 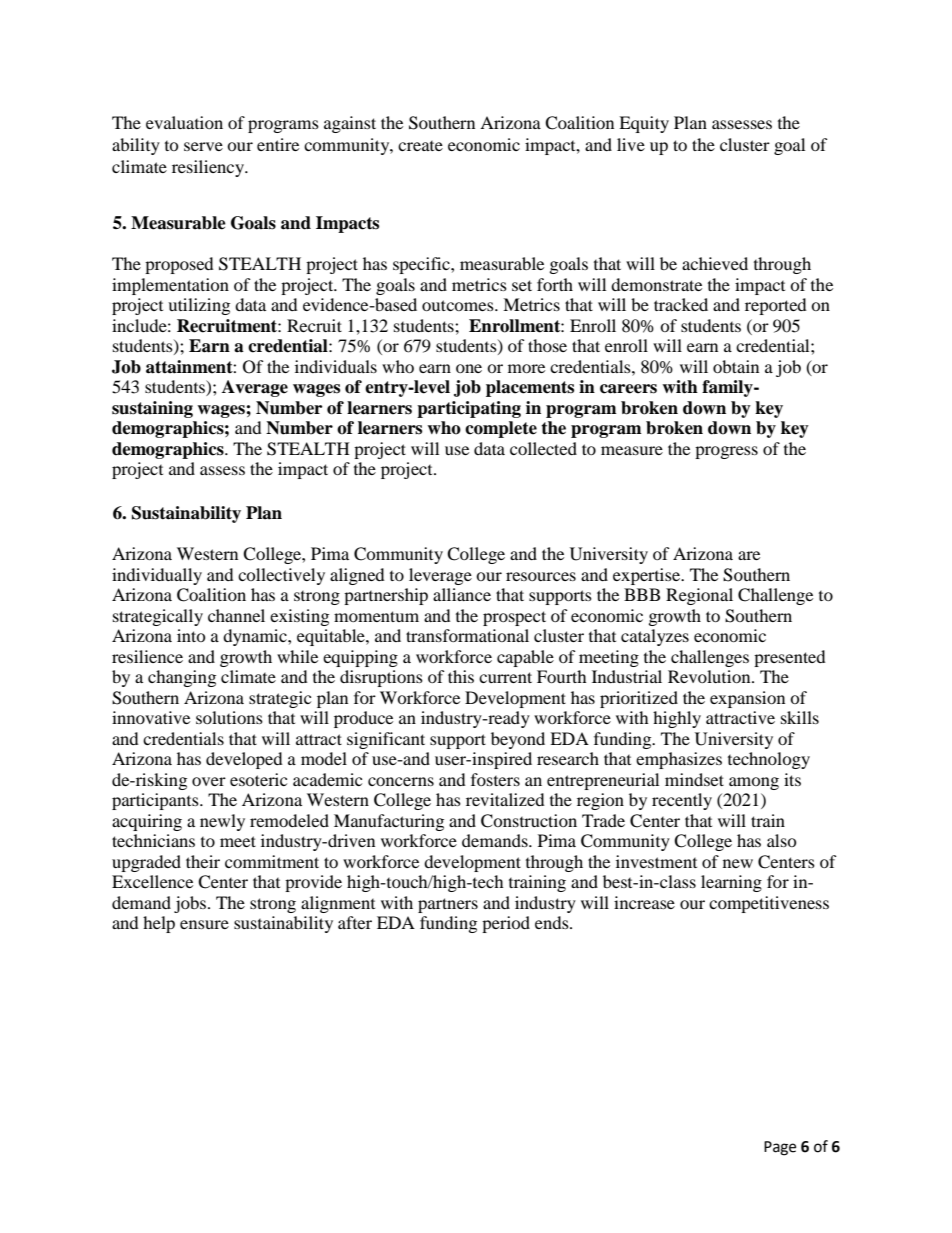 I want to click on create, so click(x=420, y=146).
